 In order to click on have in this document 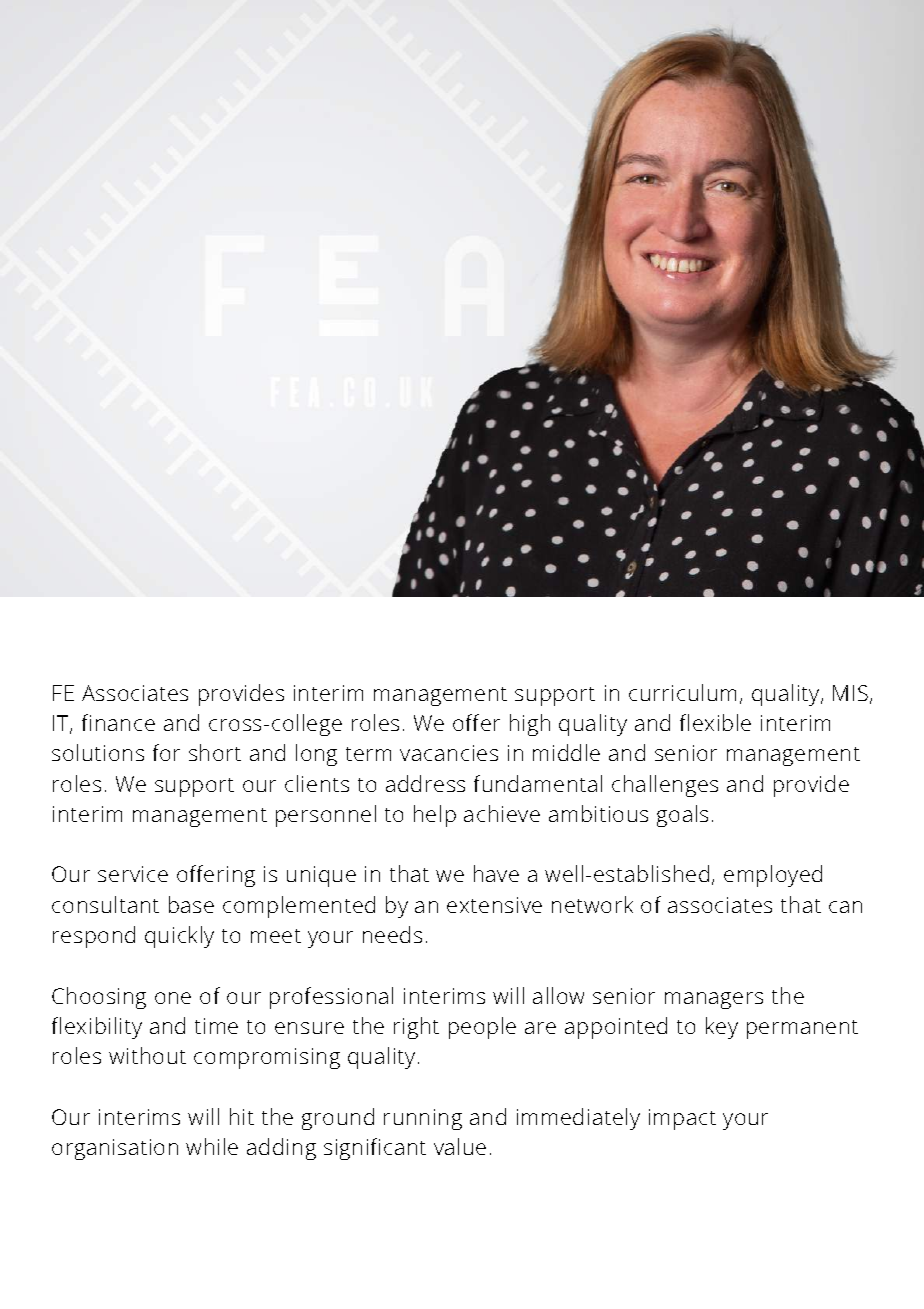, I will do `click(496, 873)`.
